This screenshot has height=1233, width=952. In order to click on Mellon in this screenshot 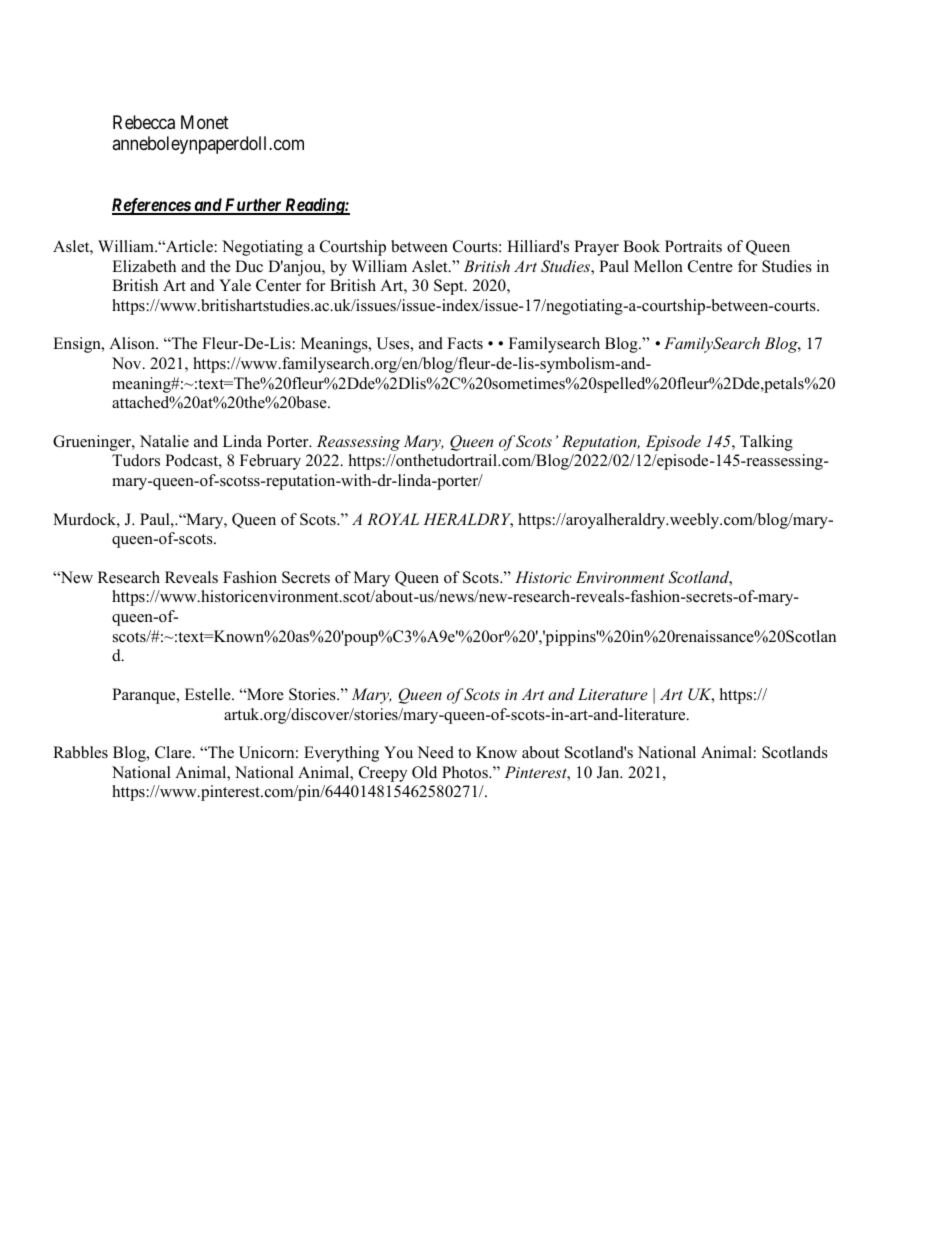, I will do `click(658, 266)`.
